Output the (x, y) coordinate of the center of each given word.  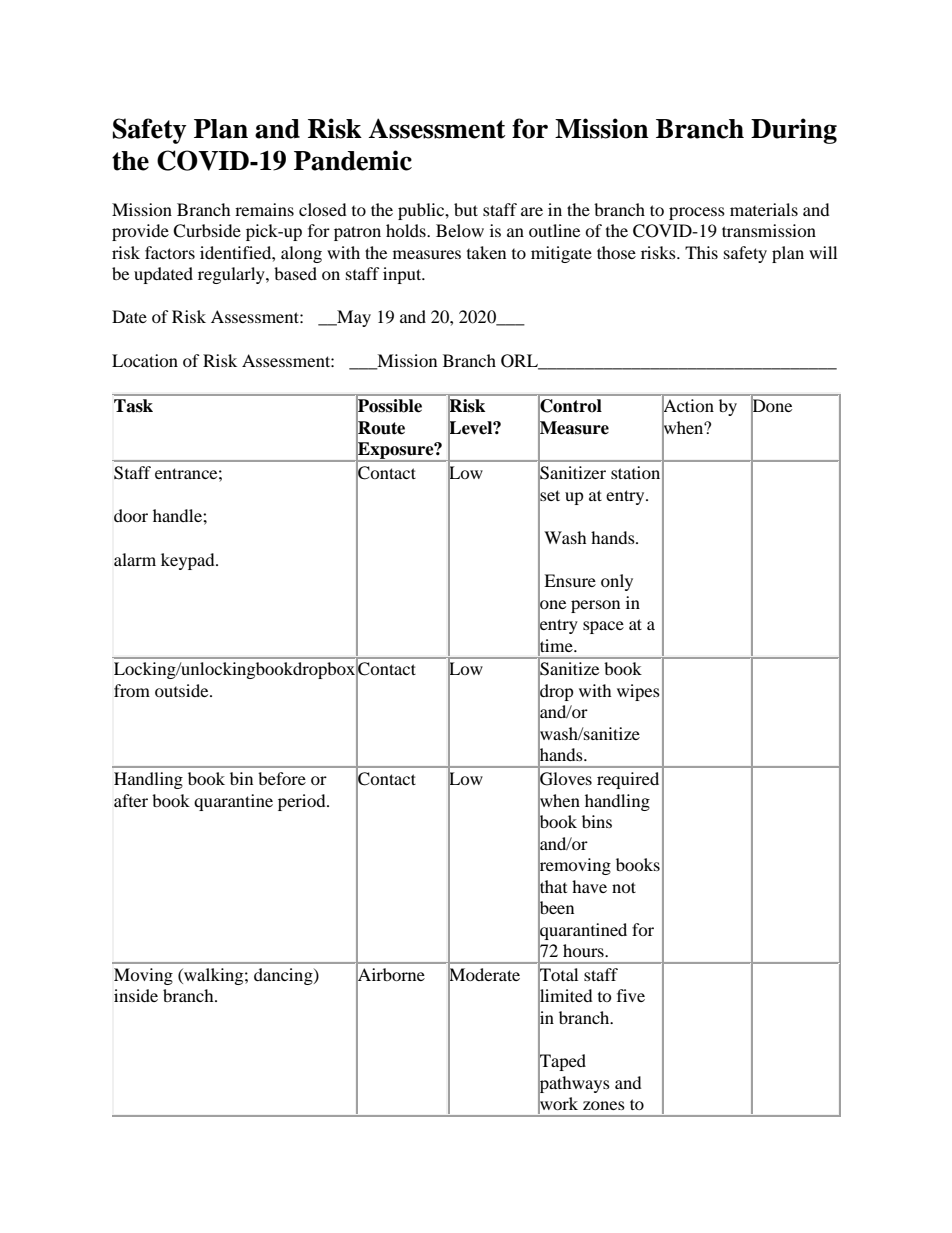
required (628, 780)
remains (264, 209)
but (466, 209)
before (282, 778)
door (131, 515)
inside (136, 995)
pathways (574, 1084)
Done (771, 406)
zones (604, 1105)
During (794, 131)
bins (597, 821)
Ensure (570, 580)
